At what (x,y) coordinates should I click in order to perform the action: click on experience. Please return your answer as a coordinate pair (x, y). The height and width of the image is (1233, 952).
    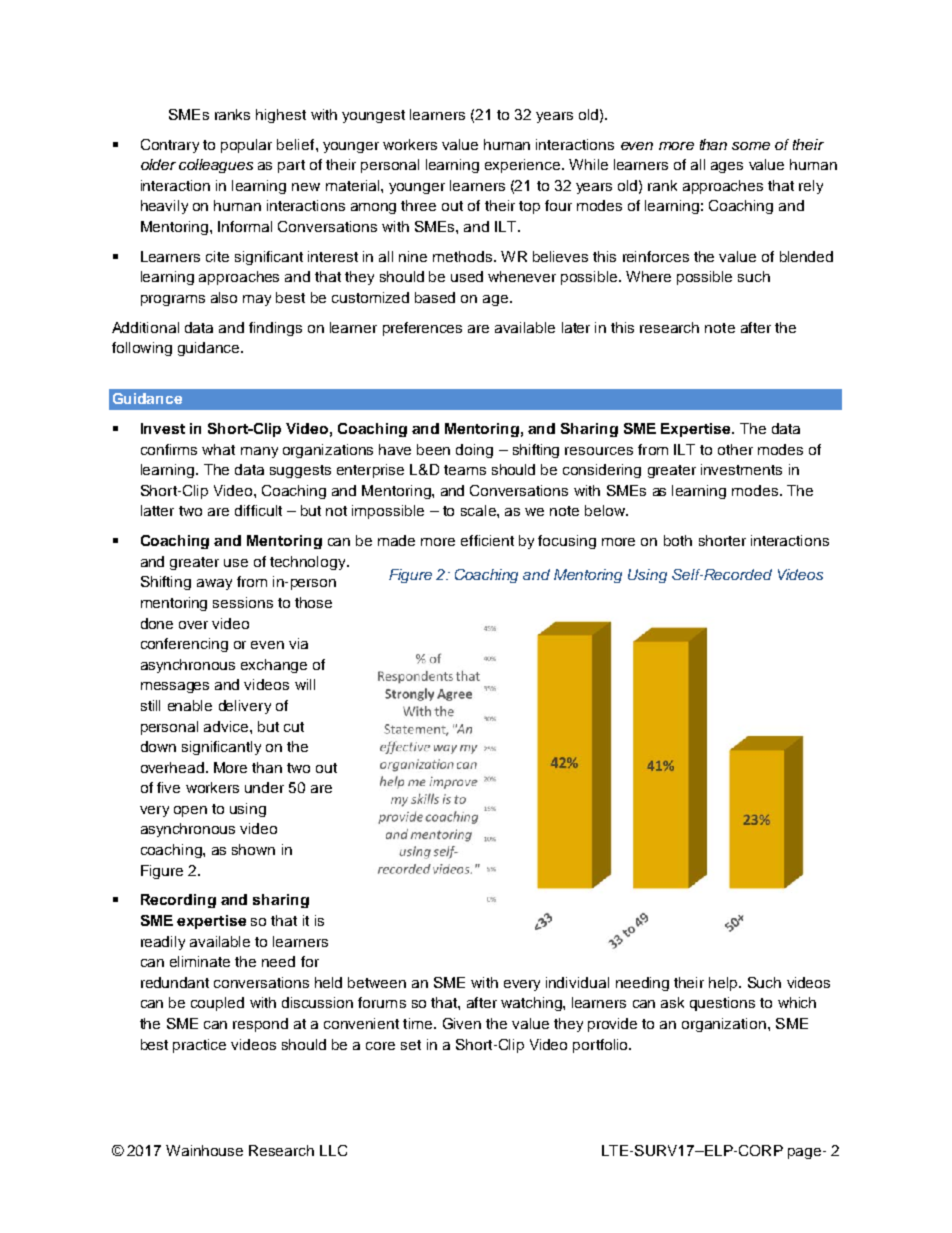
    Looking at the image, I should click on (524, 166).
